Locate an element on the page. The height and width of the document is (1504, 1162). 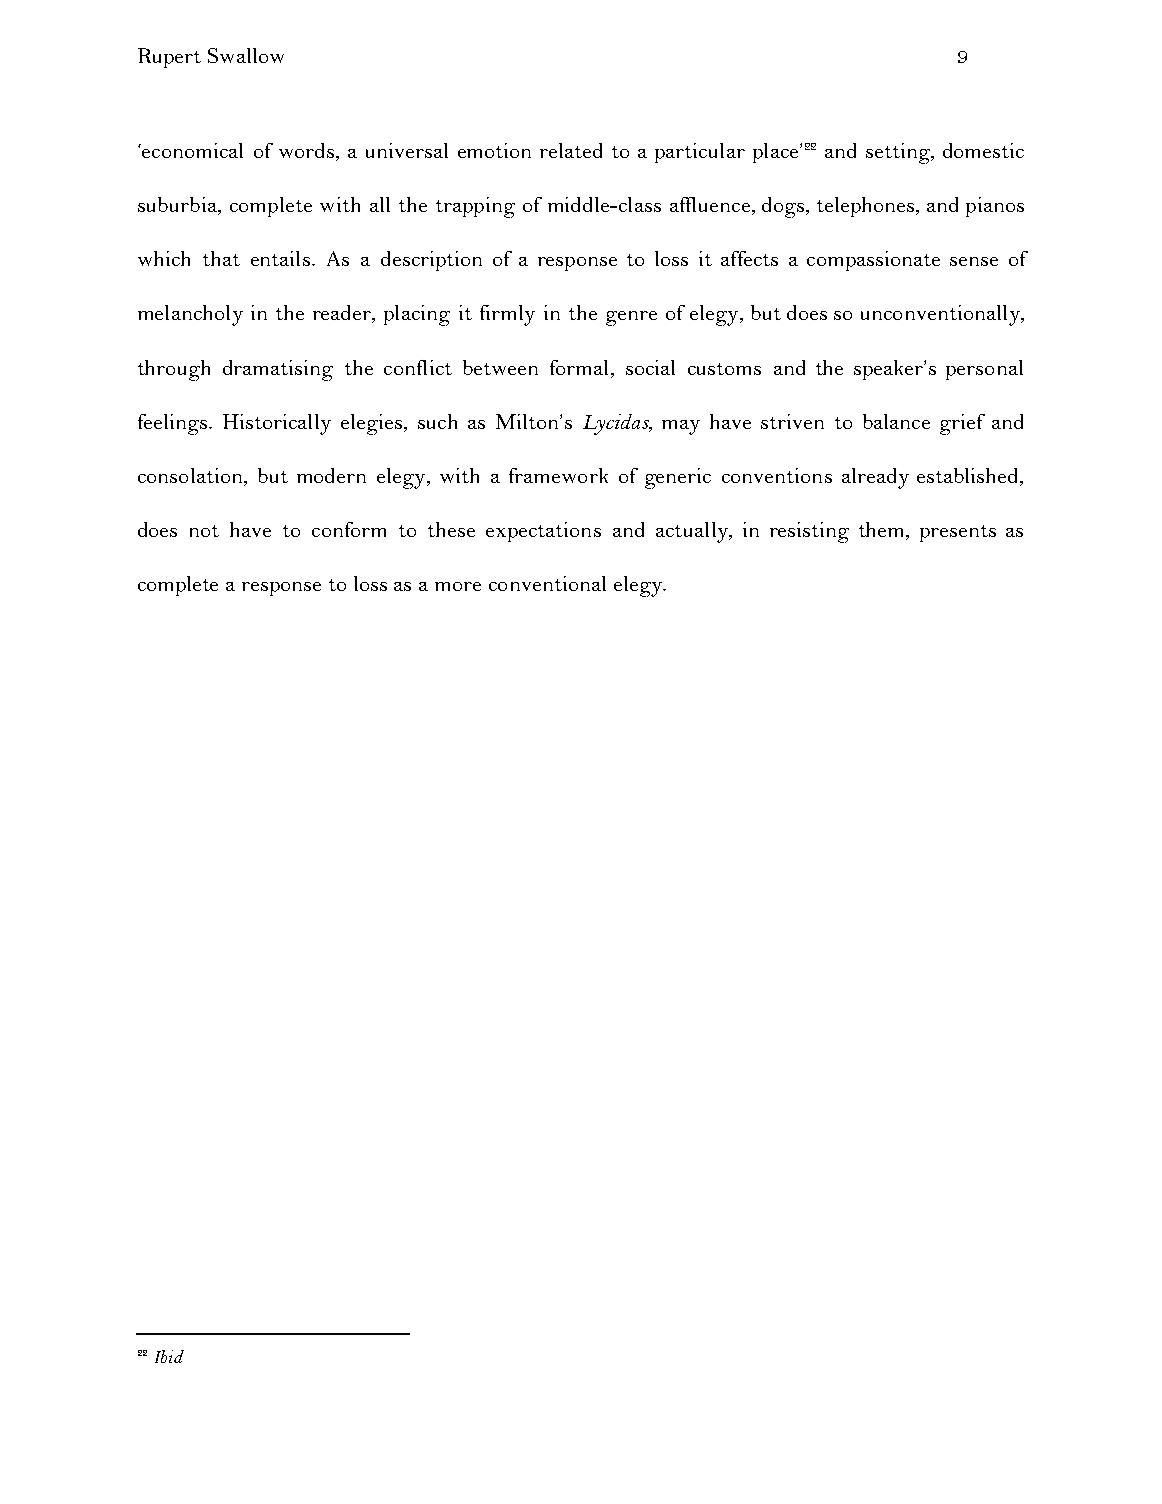
Ibid is located at coordinates (169, 1356).
